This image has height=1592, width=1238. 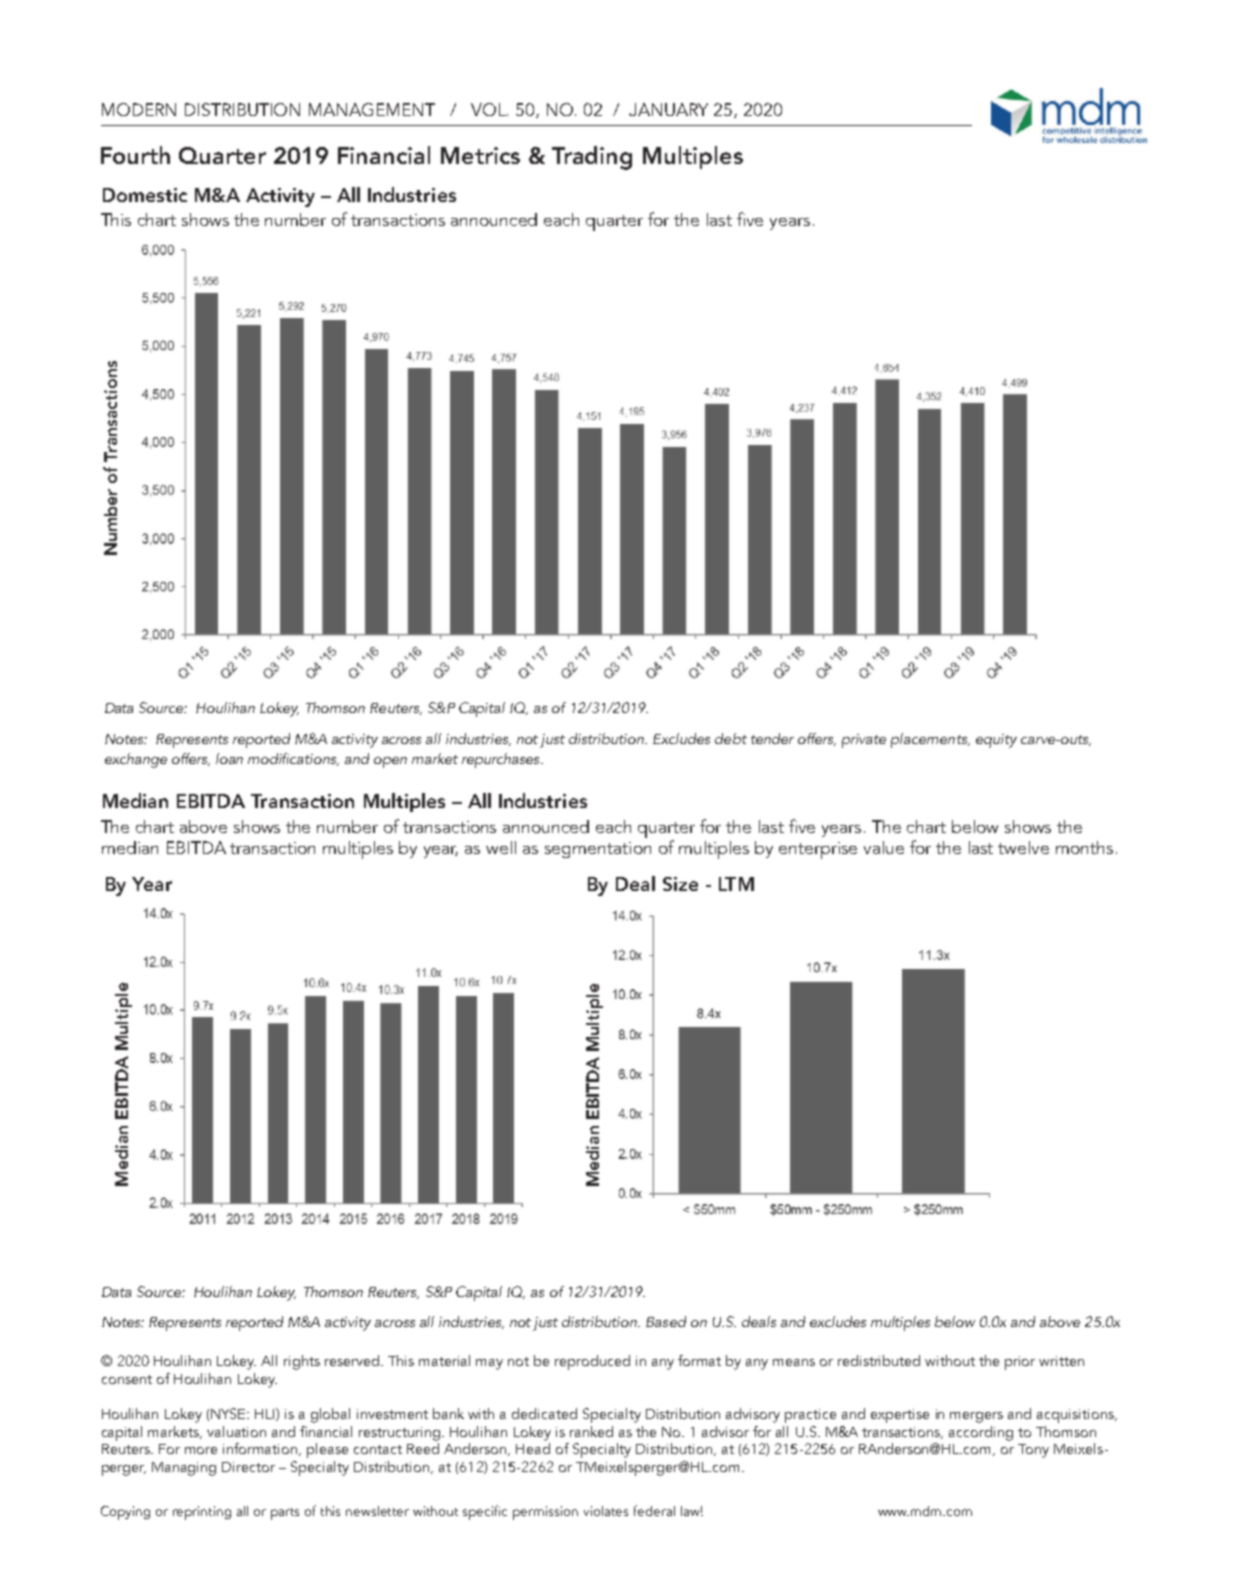 I want to click on JANUARY, so click(x=668, y=109).
